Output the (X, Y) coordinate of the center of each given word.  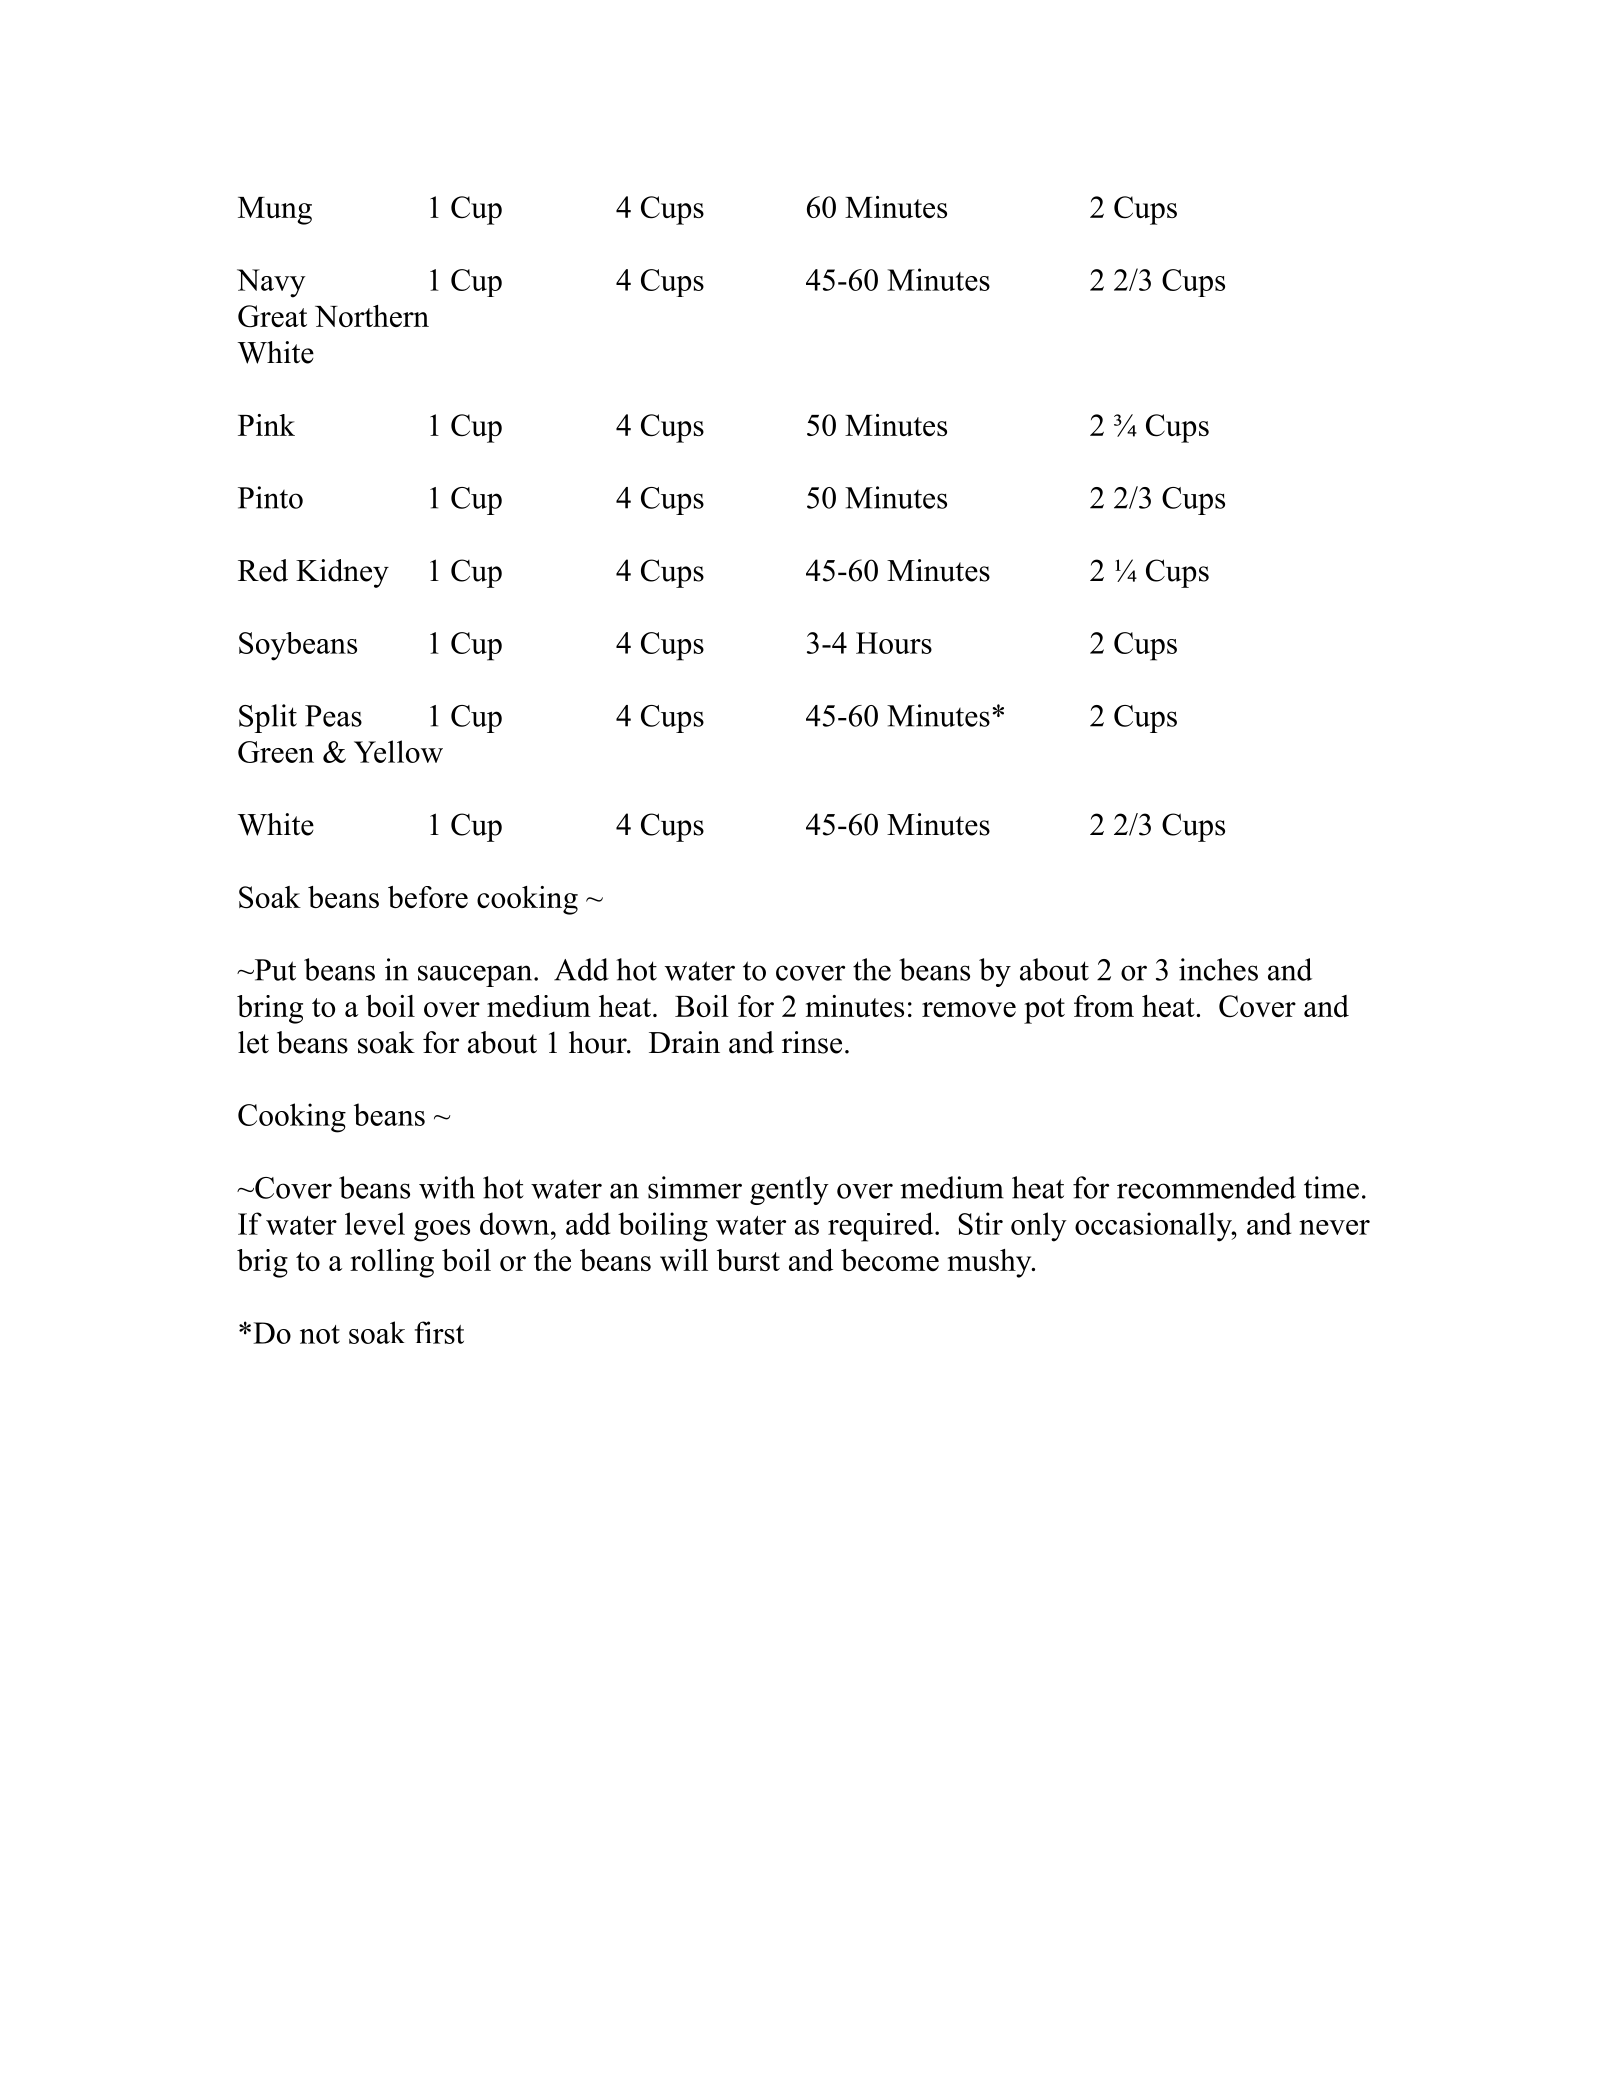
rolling (392, 1263)
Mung (275, 211)
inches (1218, 969)
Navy (271, 283)
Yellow (398, 751)
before (428, 897)
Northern (372, 316)
